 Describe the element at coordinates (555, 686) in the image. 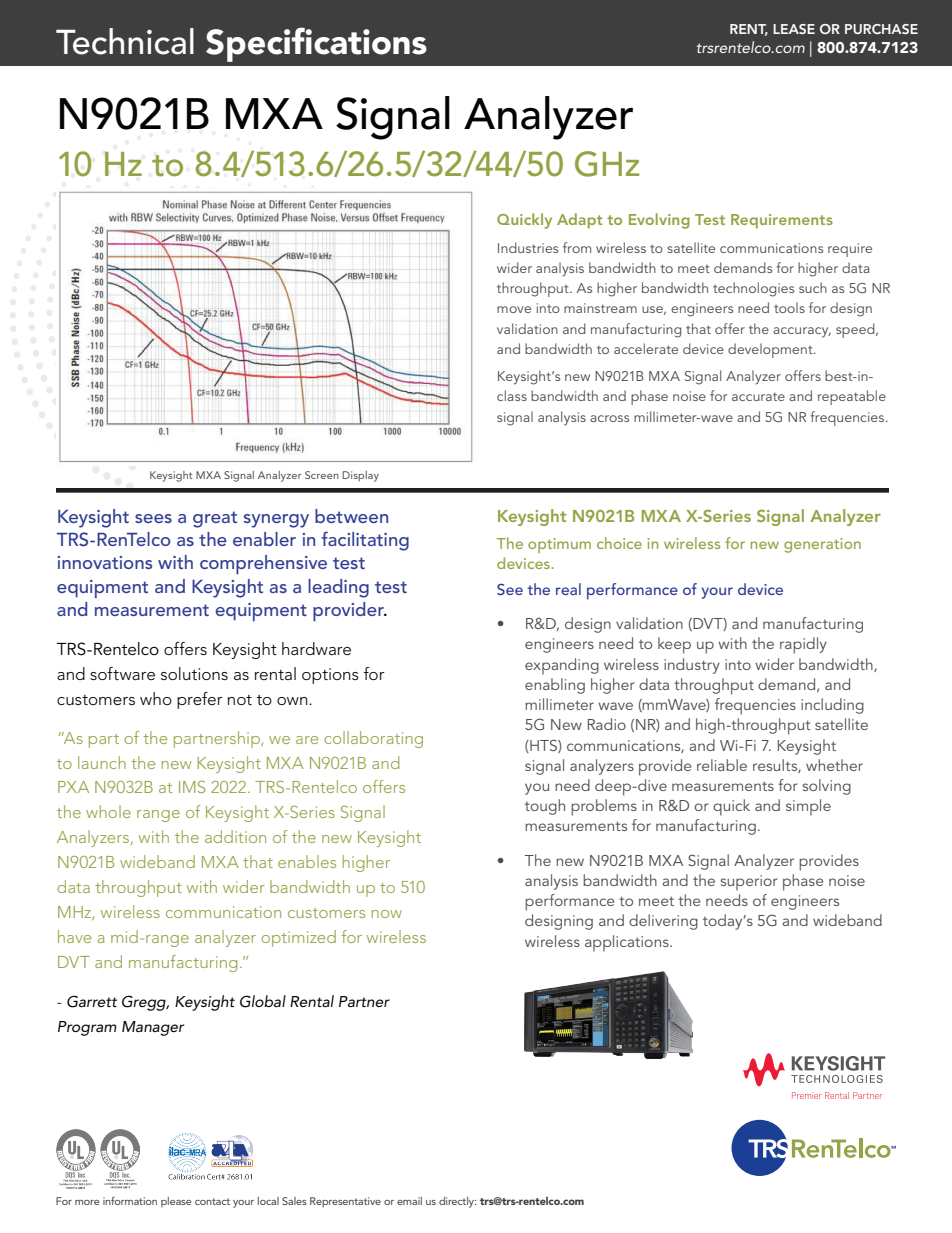

I see `enabling` at that location.
